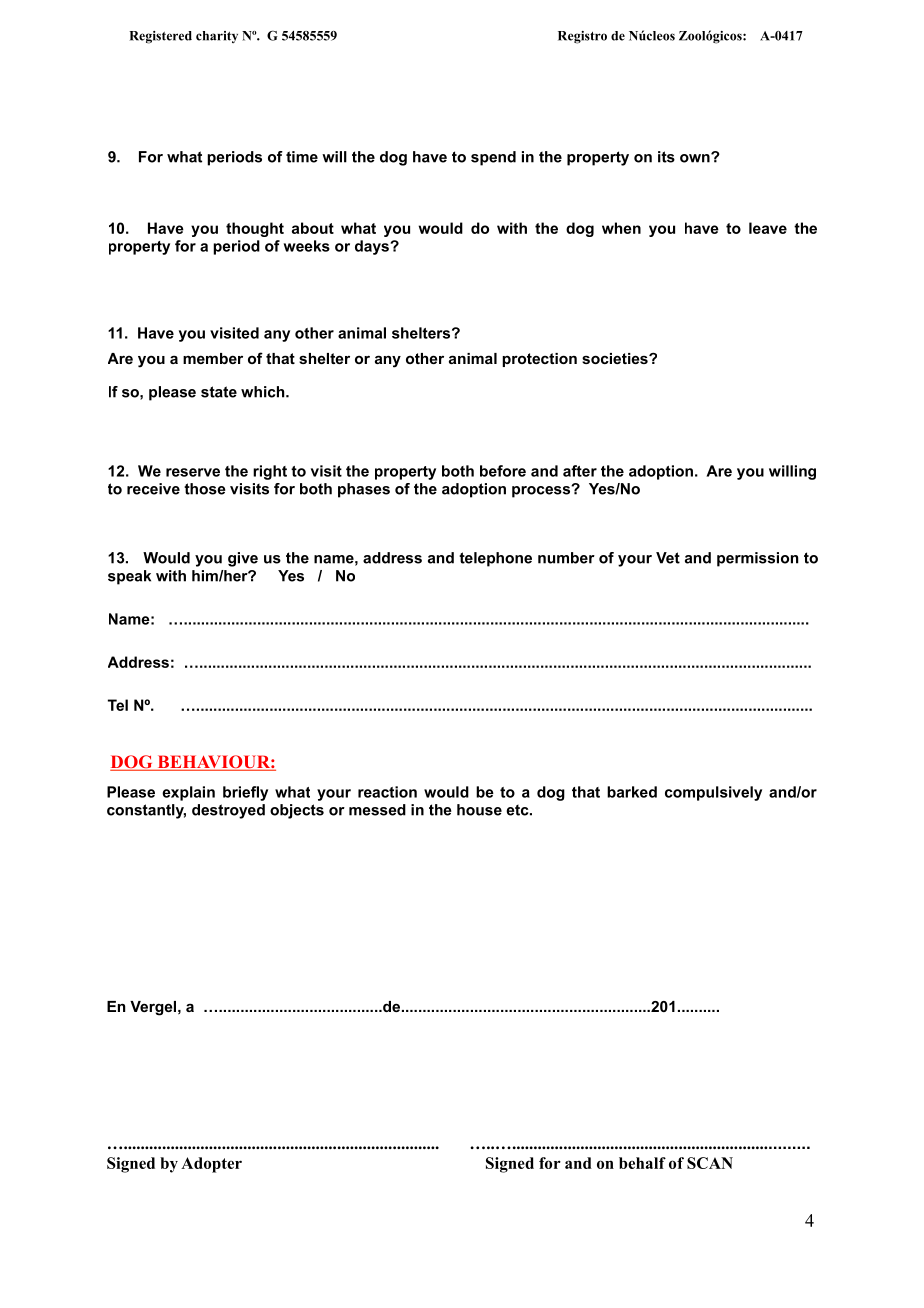 This screenshot has height=1308, width=924. What do you see at coordinates (479, 810) in the screenshot?
I see `house` at bounding box center [479, 810].
